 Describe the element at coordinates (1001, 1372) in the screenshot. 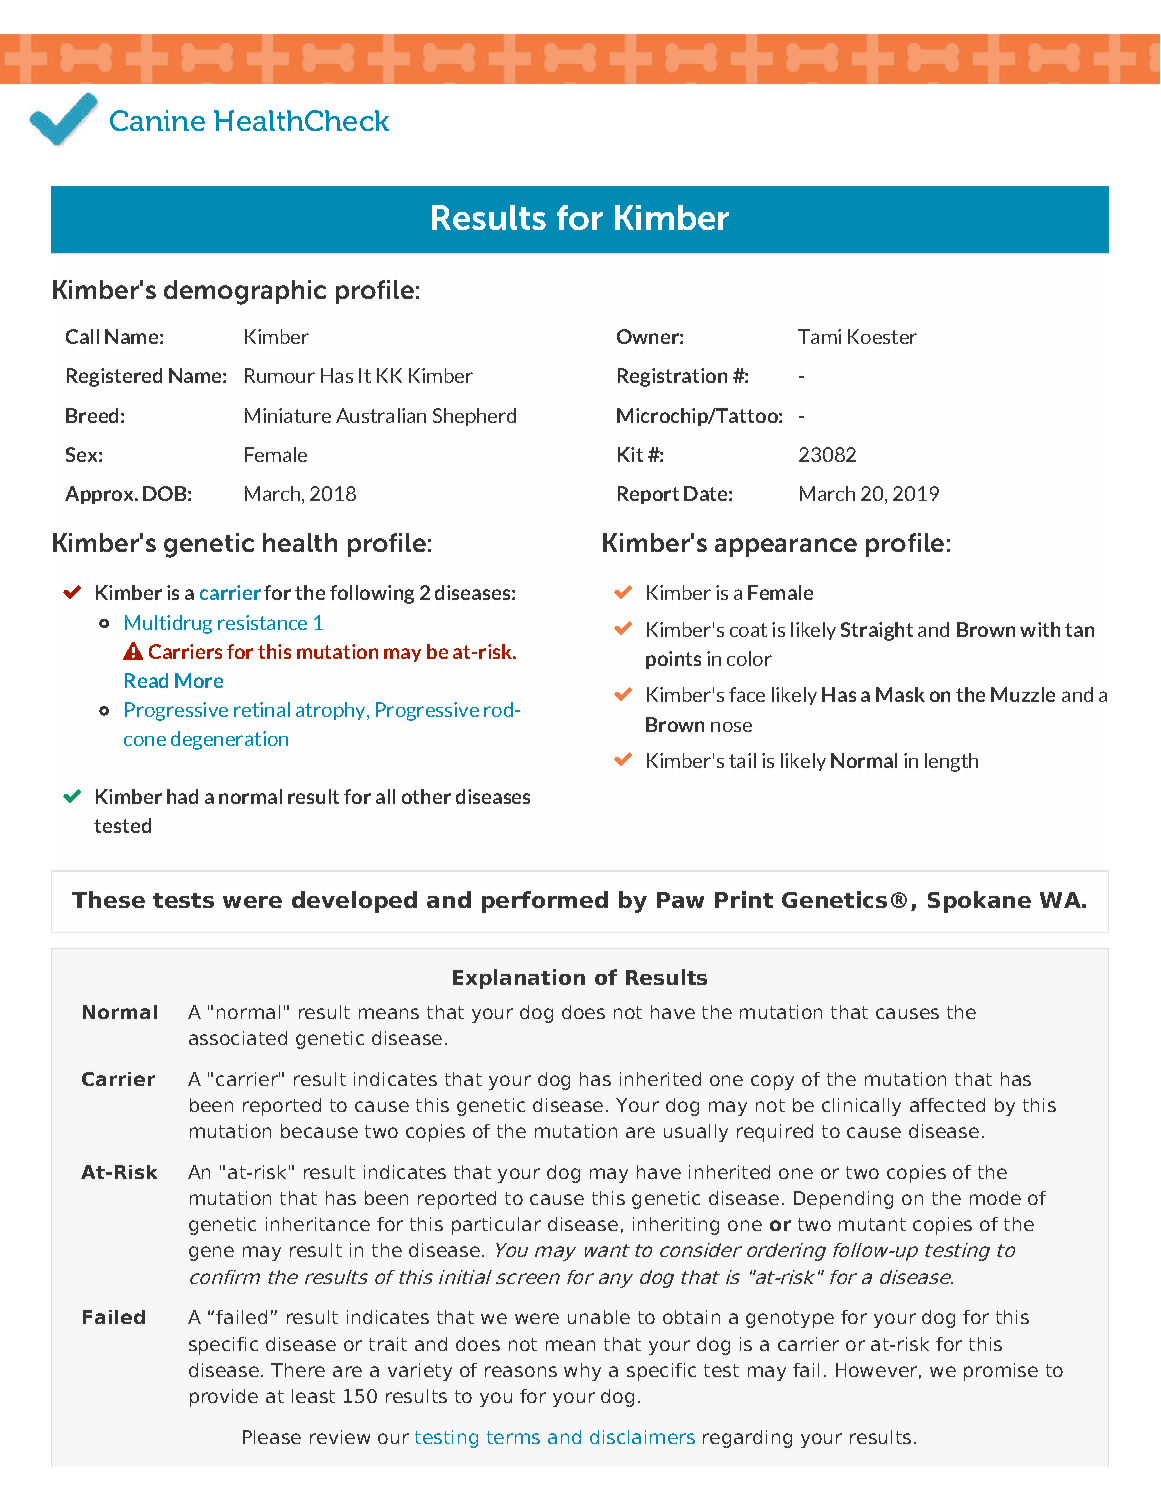

I see `promise` at that location.
